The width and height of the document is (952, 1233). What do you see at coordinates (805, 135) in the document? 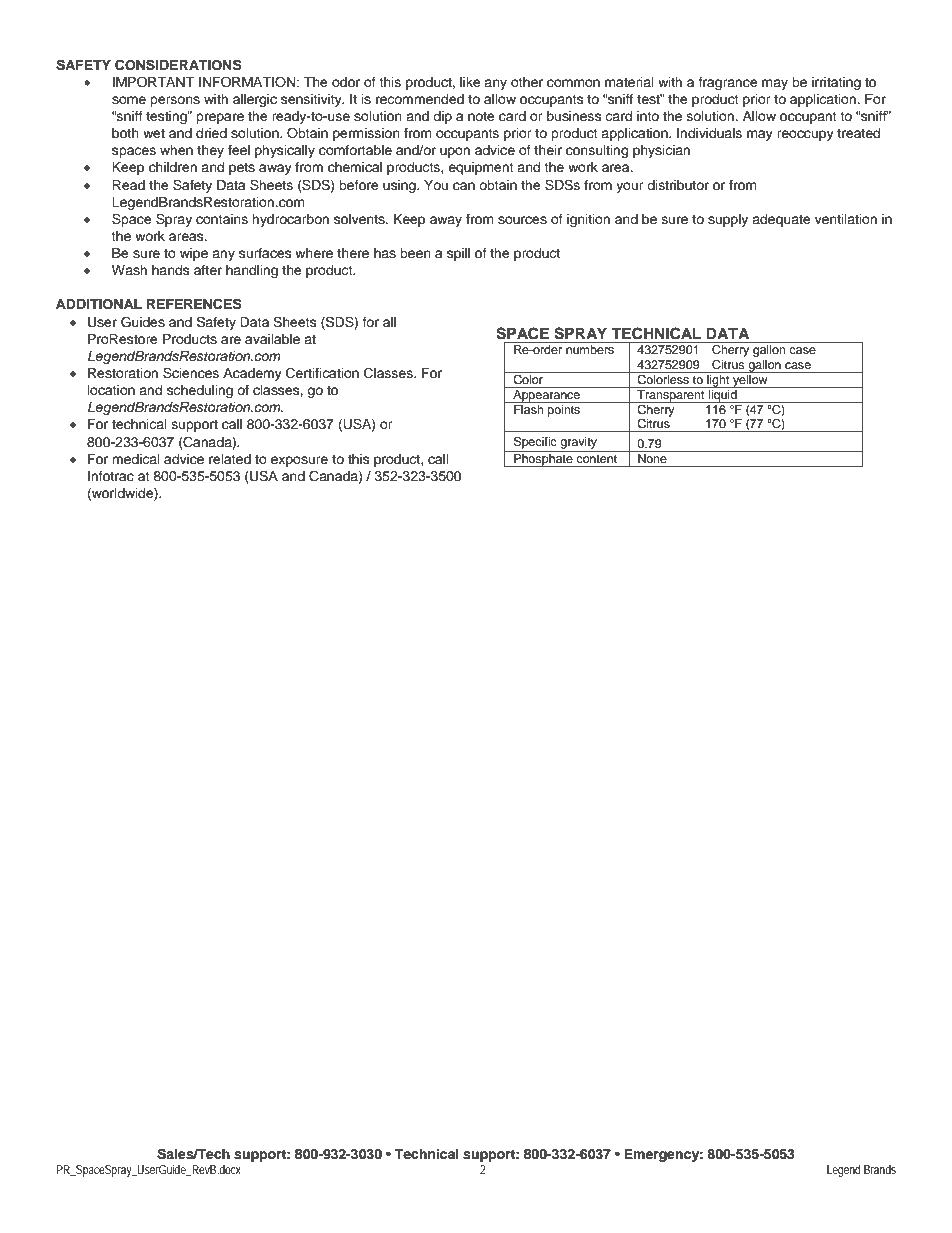
I see `reoccupy` at bounding box center [805, 135].
